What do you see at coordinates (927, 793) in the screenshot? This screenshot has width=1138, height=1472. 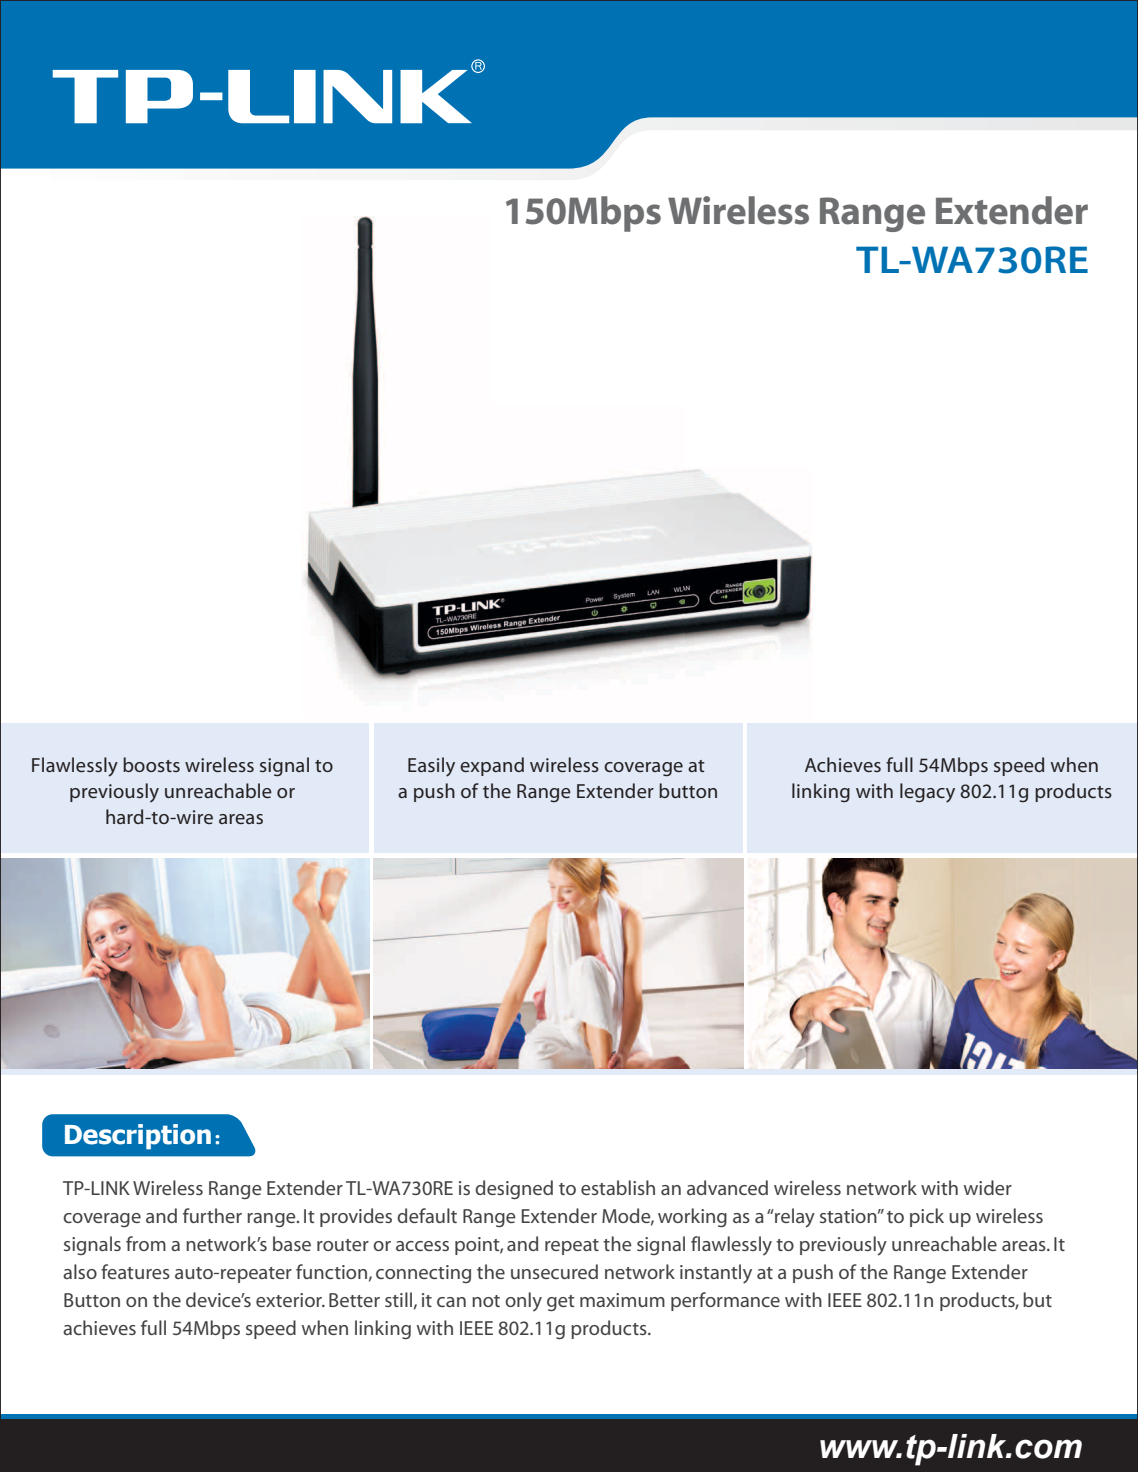 I see `legacy` at bounding box center [927, 793].
